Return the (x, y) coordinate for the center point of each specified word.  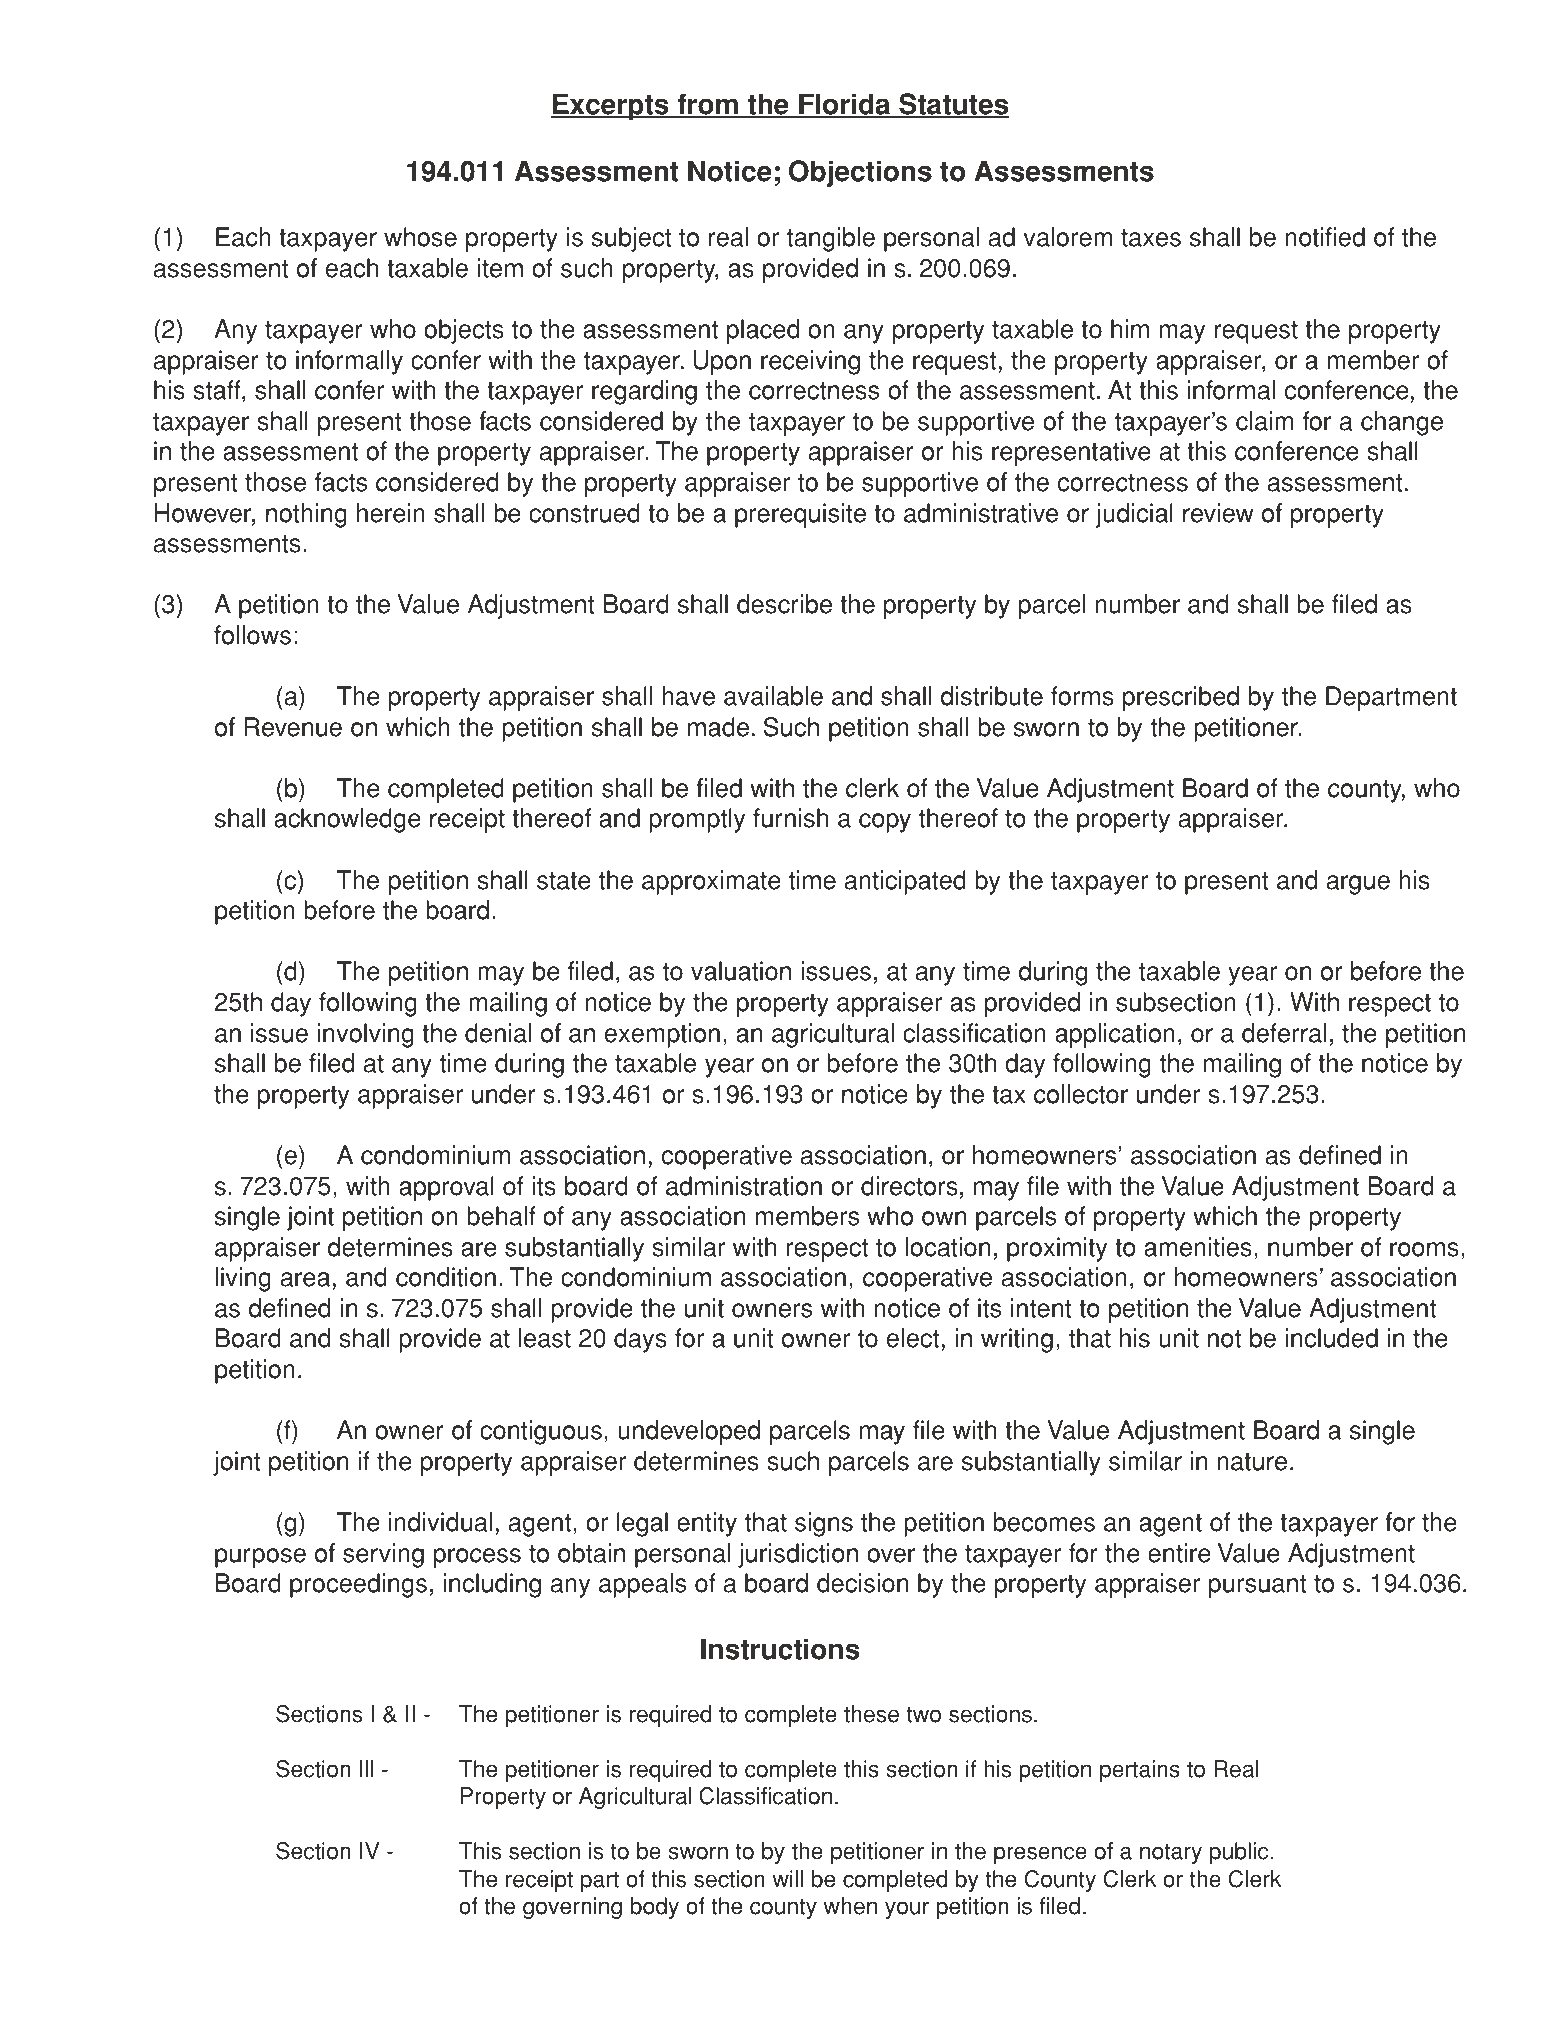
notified (1325, 237)
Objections (860, 173)
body (655, 1908)
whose (420, 237)
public (1240, 1853)
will (788, 1878)
